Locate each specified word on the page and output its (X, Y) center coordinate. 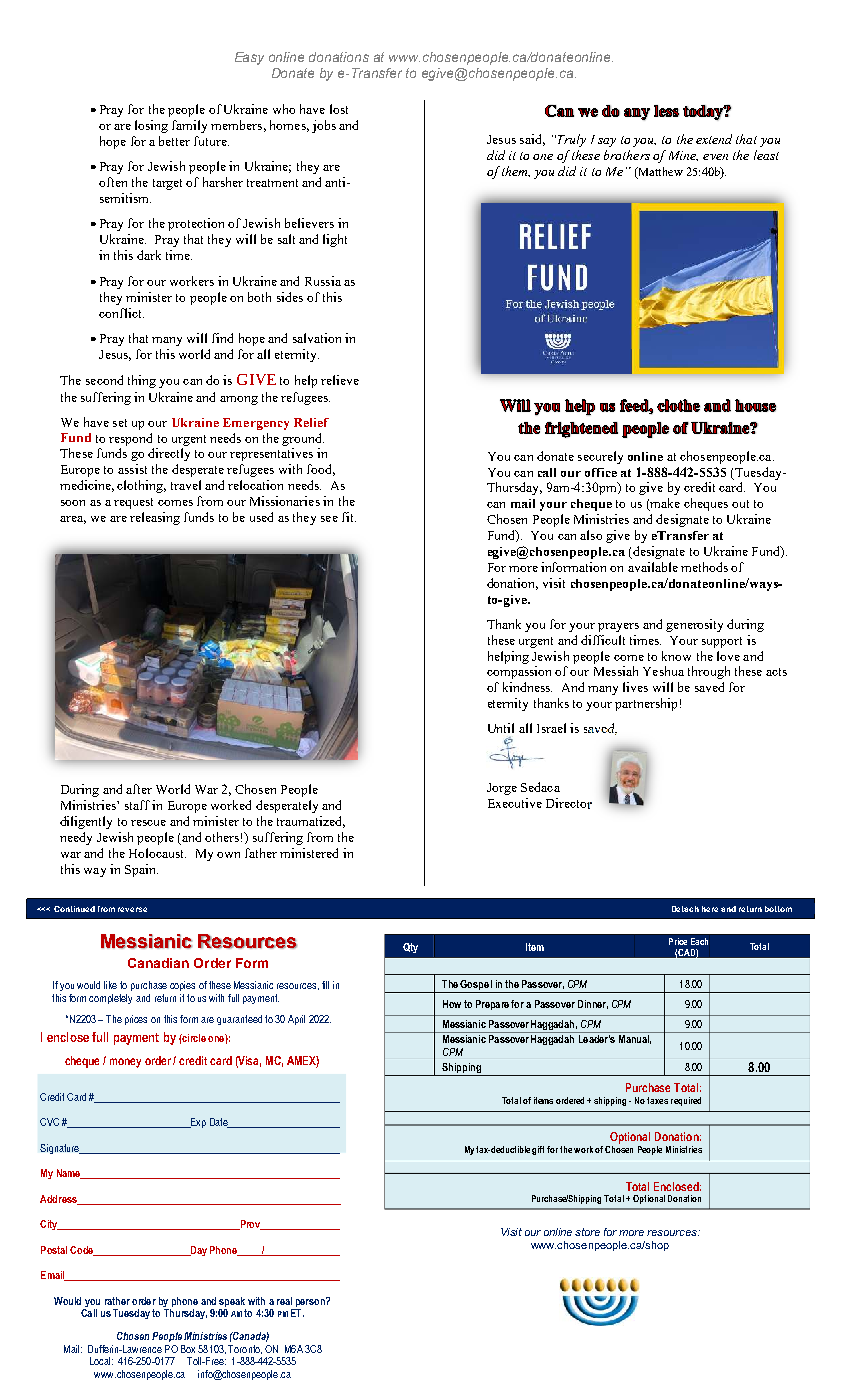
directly (169, 454)
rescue (148, 823)
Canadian (158, 963)
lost (339, 109)
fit (349, 517)
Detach (685, 909)
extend (714, 139)
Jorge (502, 789)
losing (151, 126)
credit (699, 487)
